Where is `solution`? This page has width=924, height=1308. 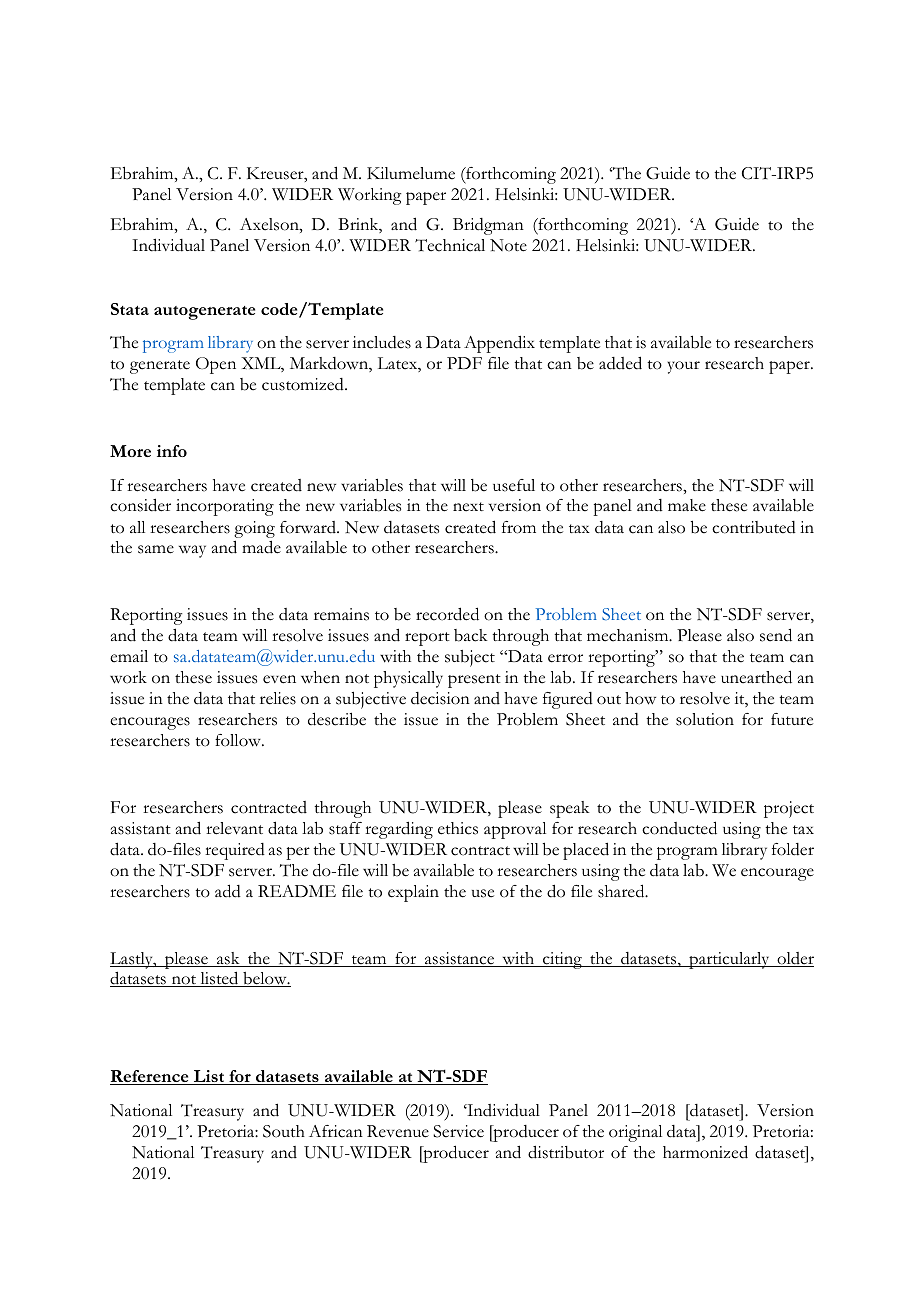 solution is located at coordinates (705, 719).
